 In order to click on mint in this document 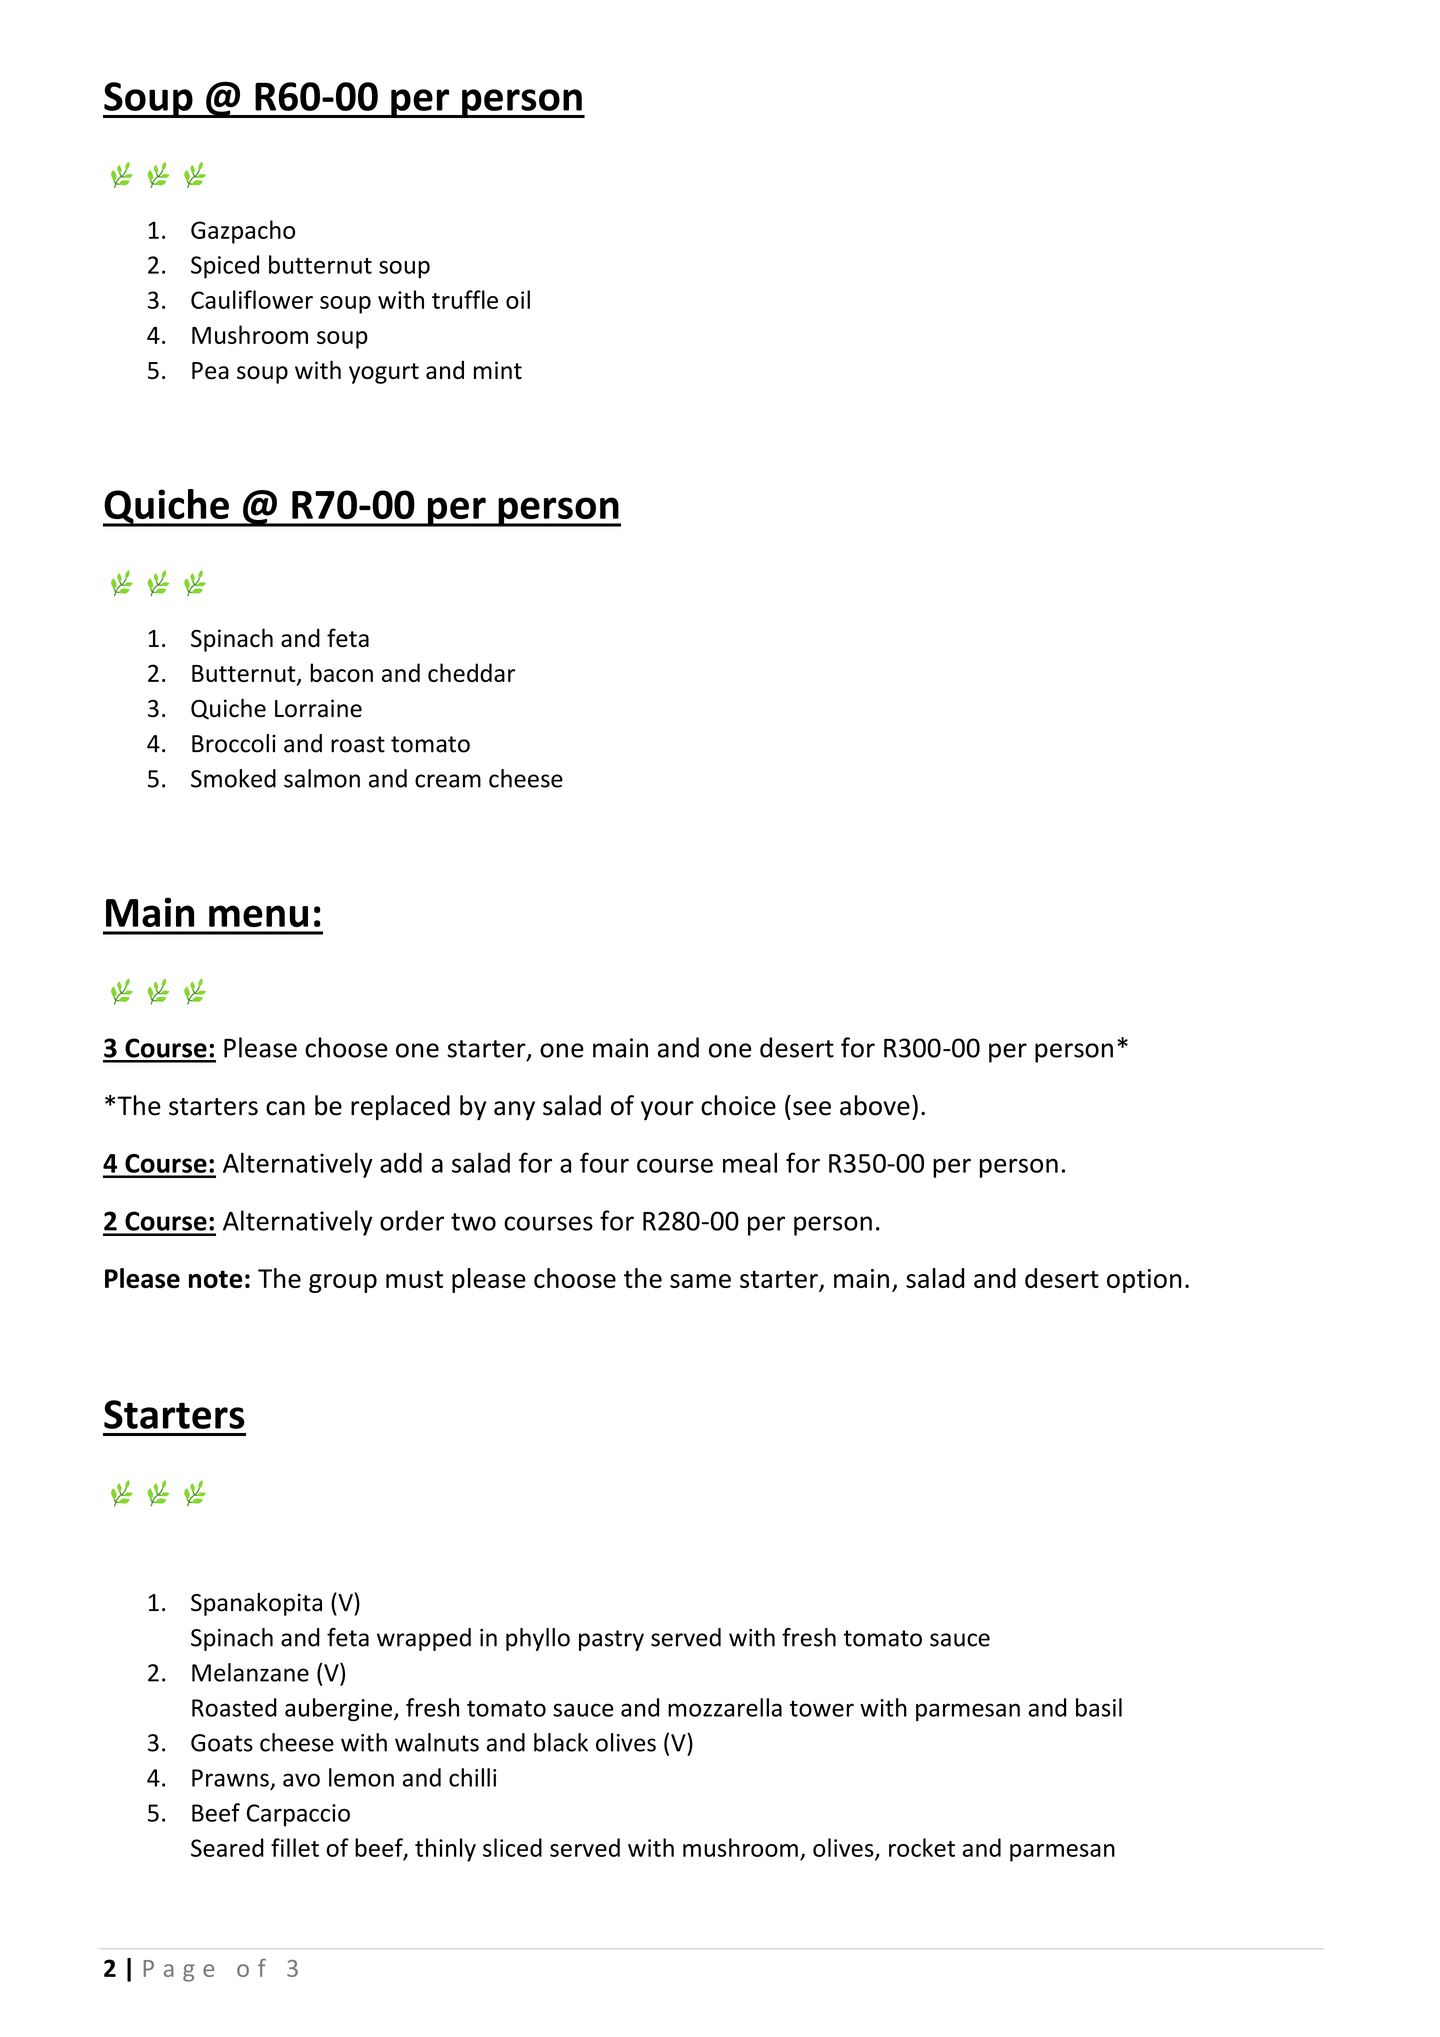, I will do `click(498, 370)`.
